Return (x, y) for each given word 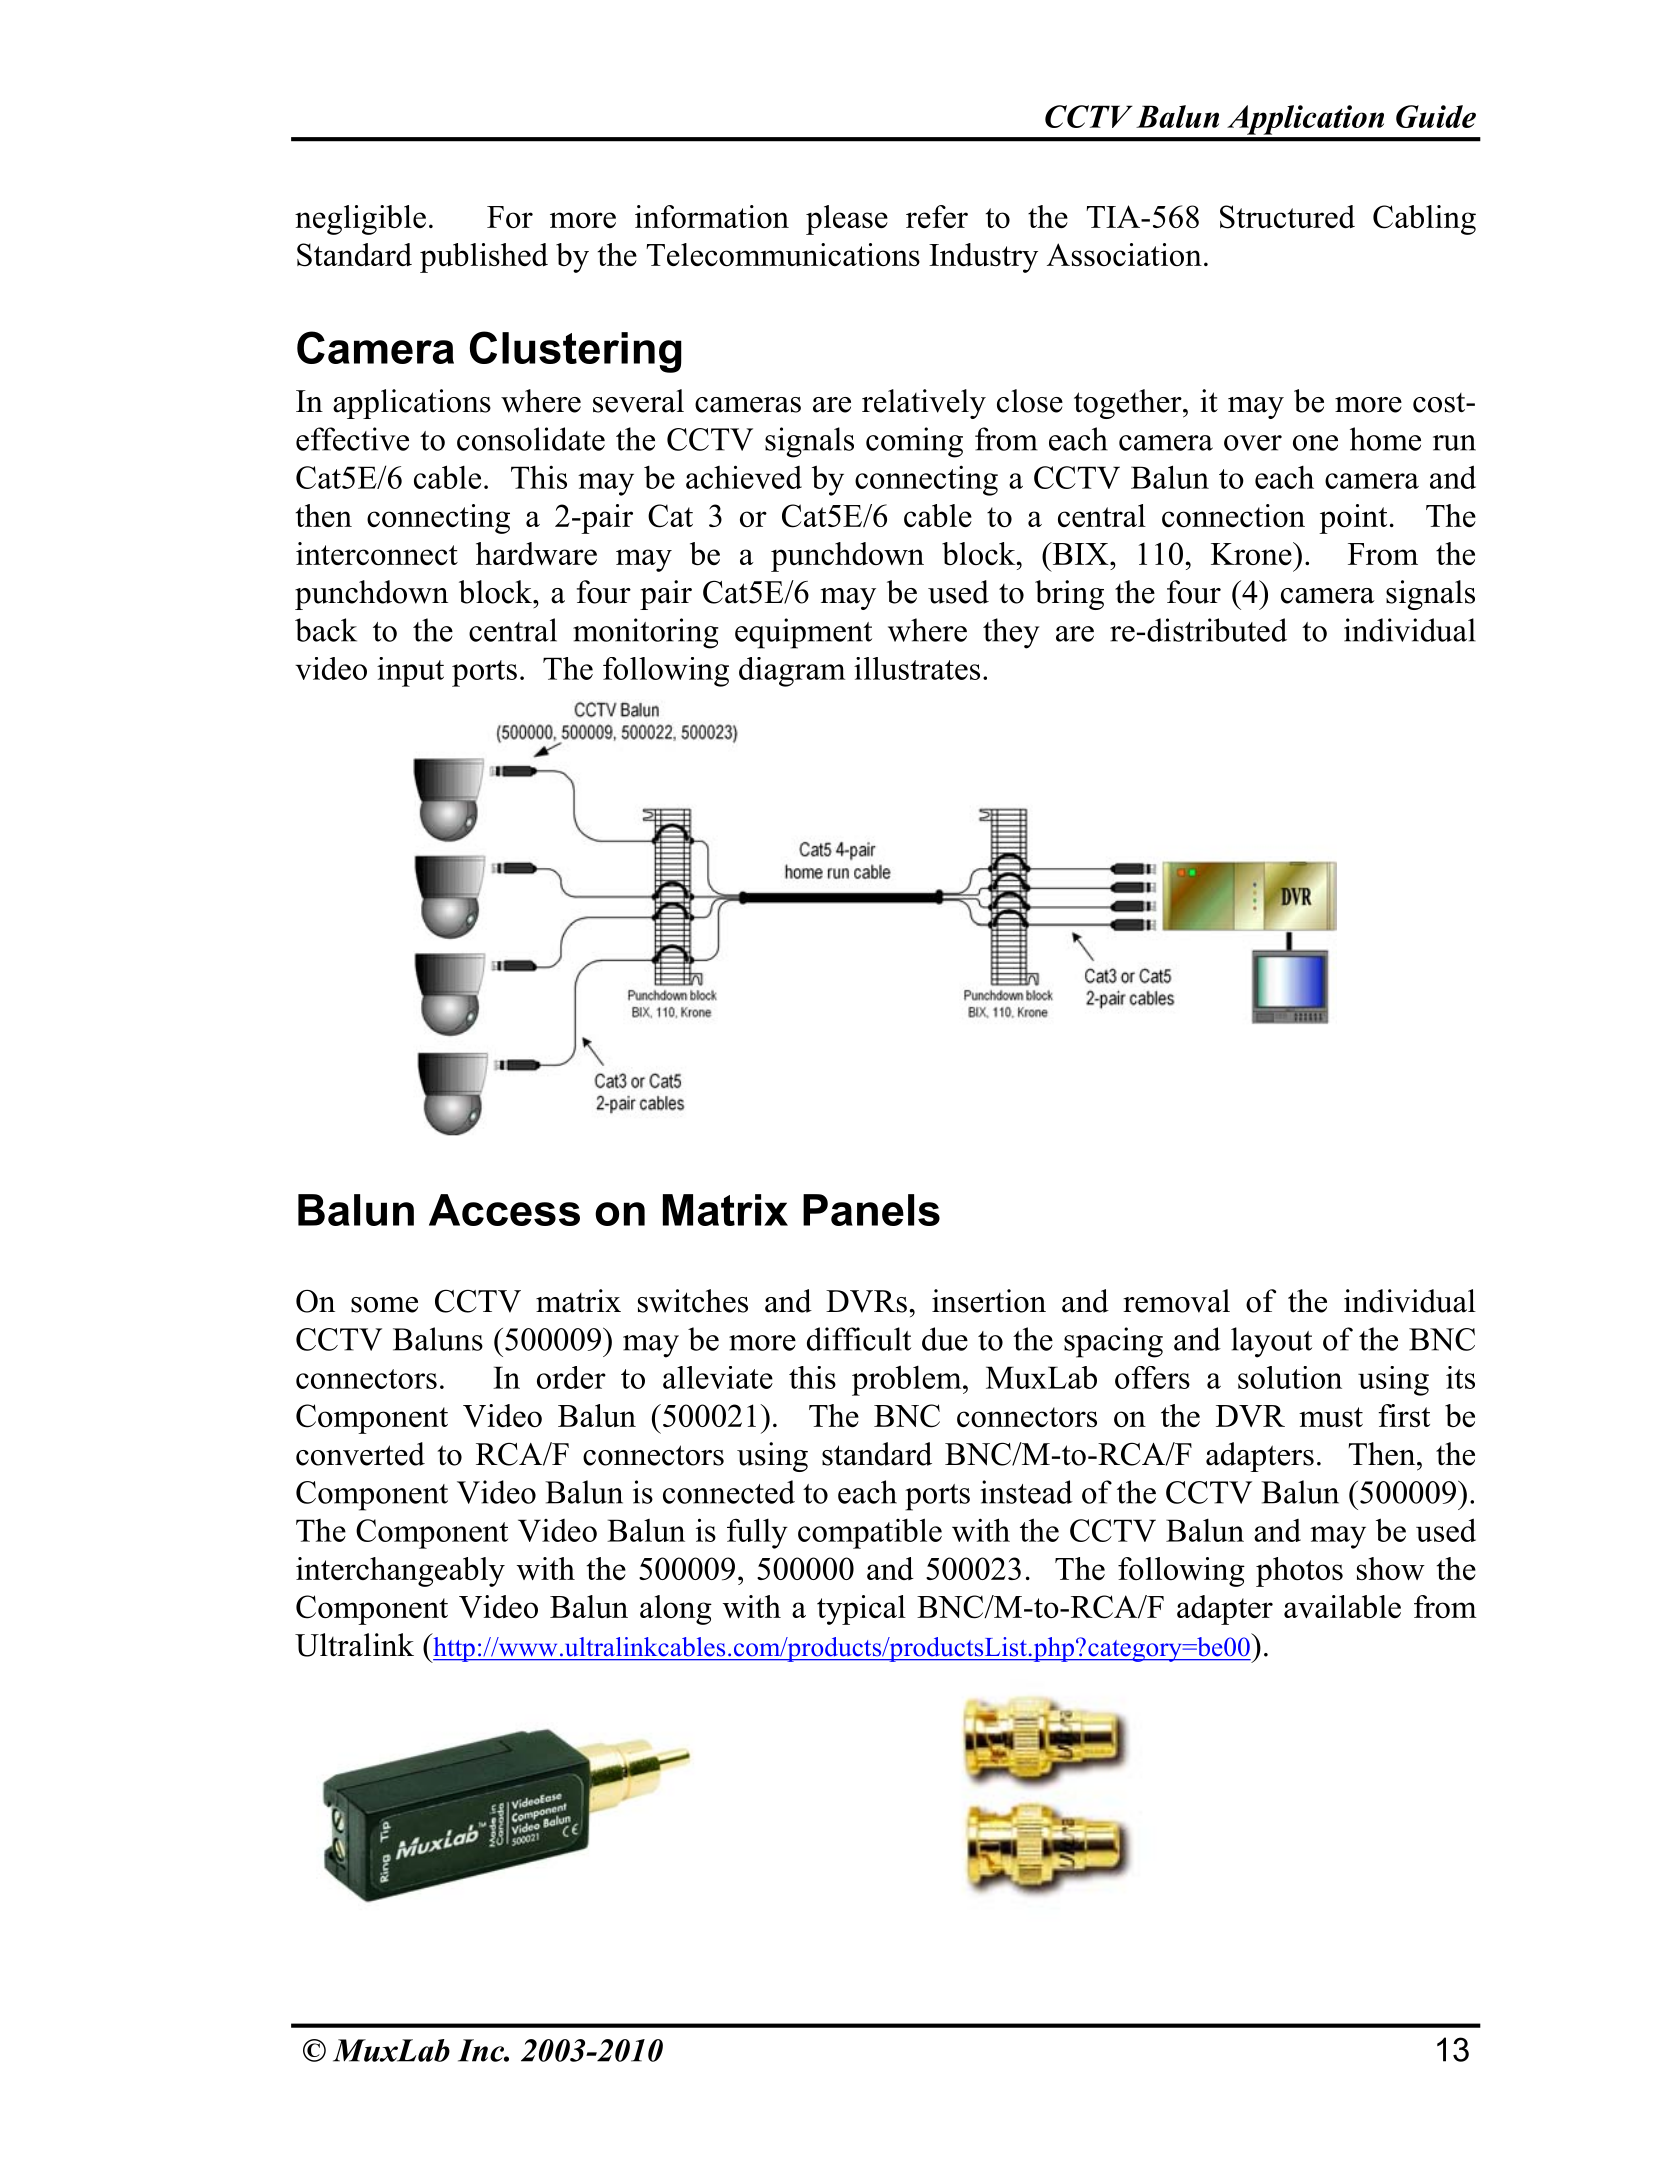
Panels (871, 1210)
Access (504, 1210)
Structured (1287, 217)
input (410, 672)
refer (937, 216)
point (1353, 519)
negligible (360, 220)
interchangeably (400, 1572)
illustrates (917, 668)
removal (1176, 1301)
